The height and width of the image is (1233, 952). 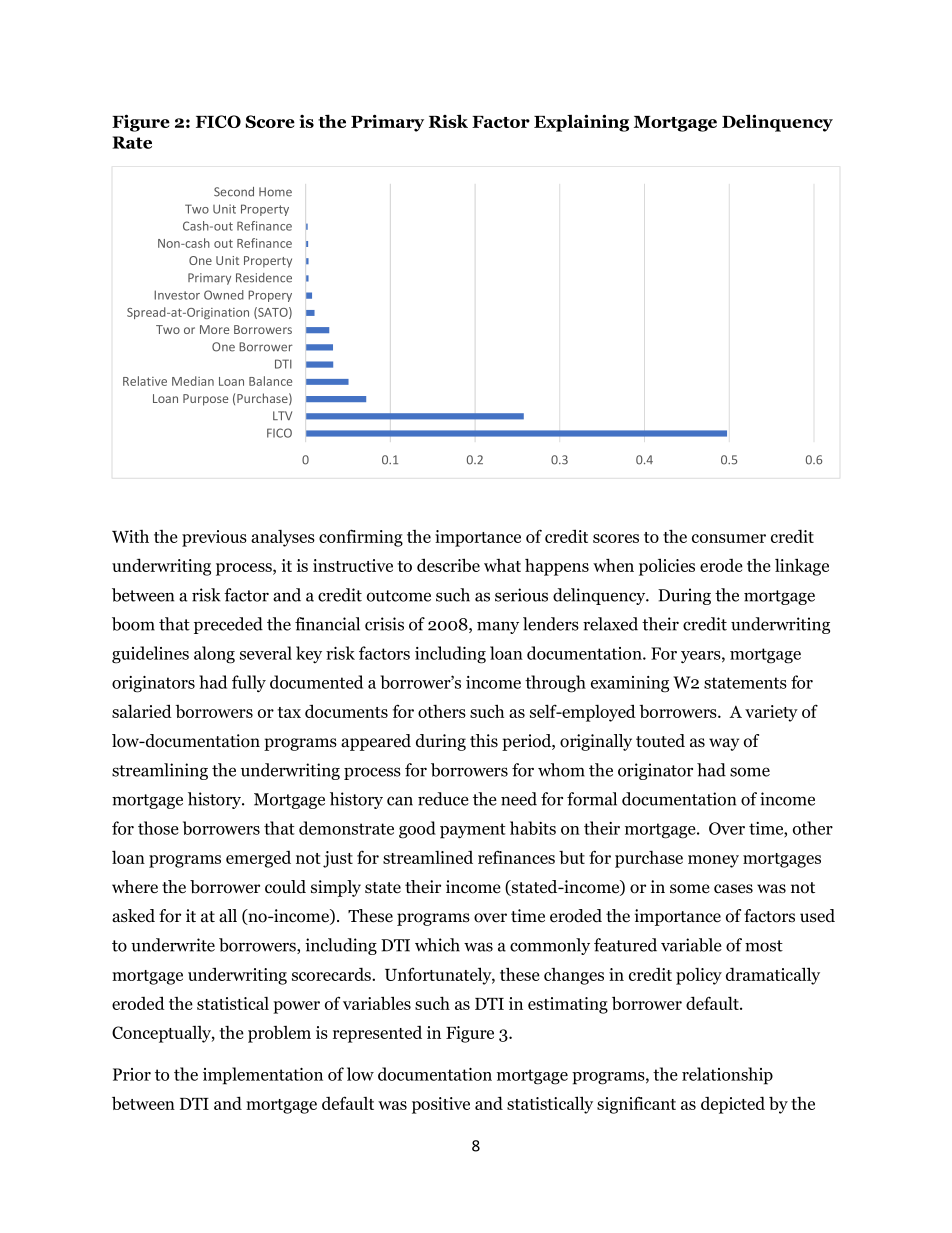 I want to click on Home, so click(x=275, y=192).
